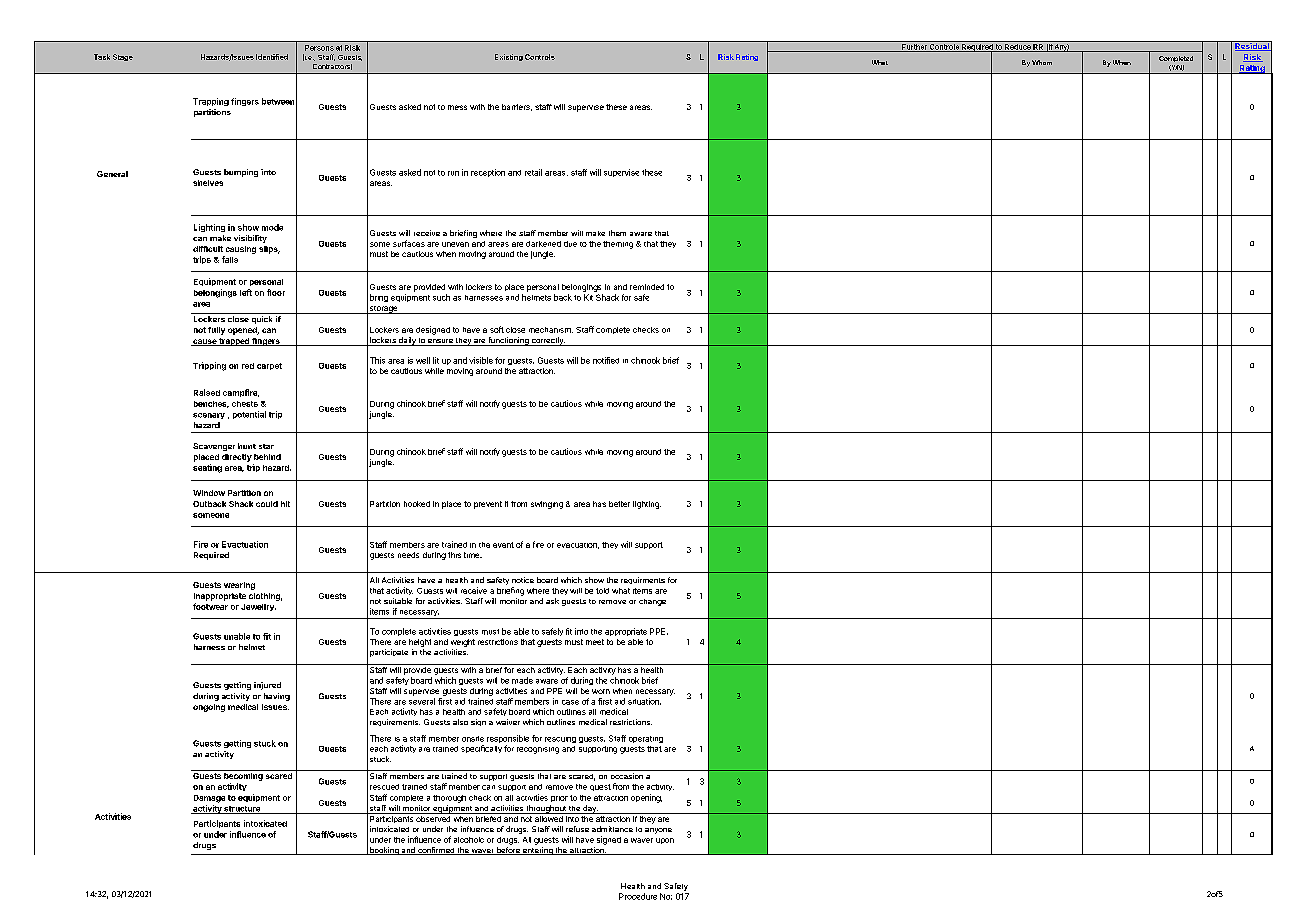 The width and height of the page is (1308, 924). Describe the element at coordinates (242, 810) in the page. I see `structure` at that location.
